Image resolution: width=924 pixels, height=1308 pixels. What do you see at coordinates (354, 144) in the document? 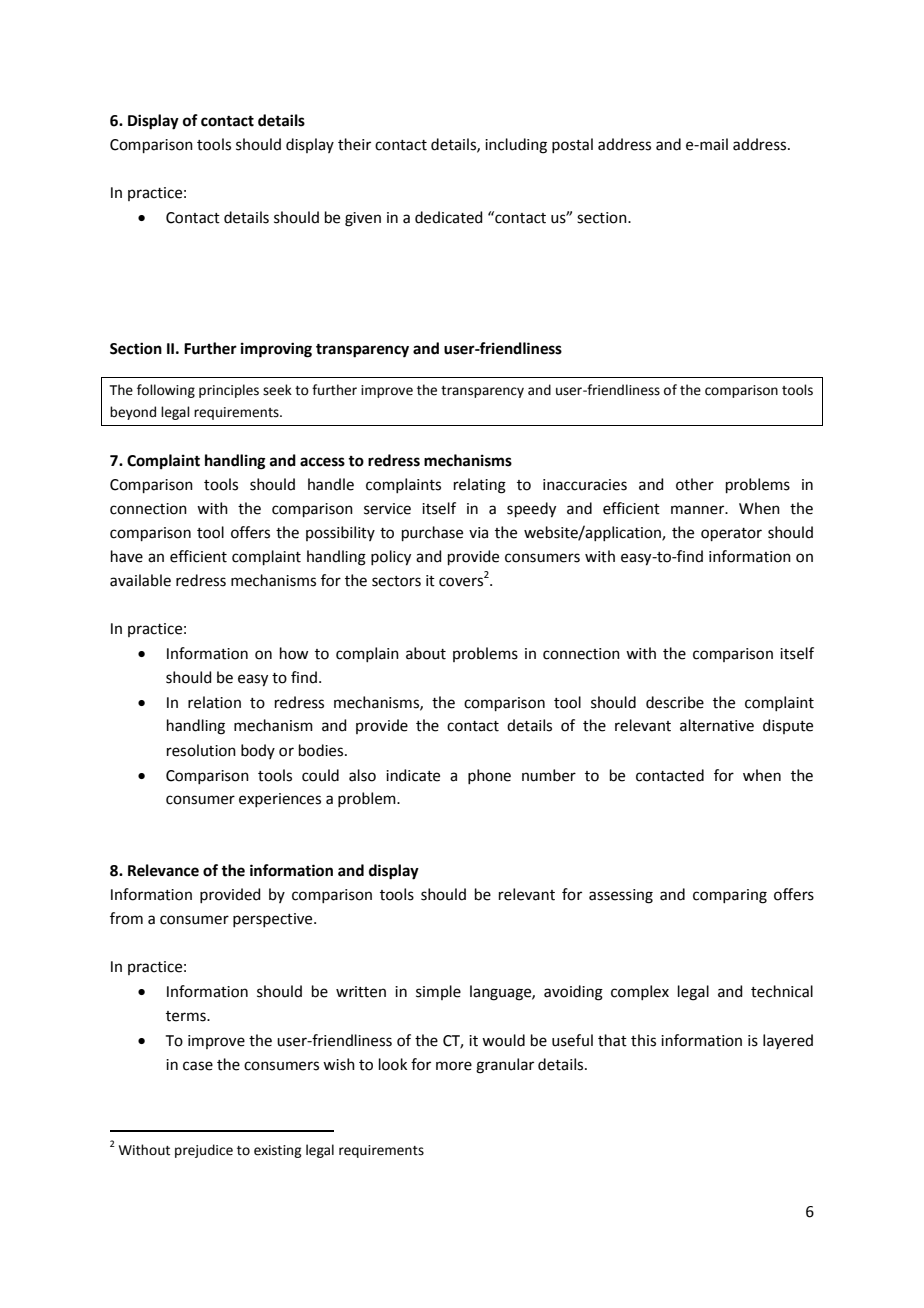
I see `their` at bounding box center [354, 144].
